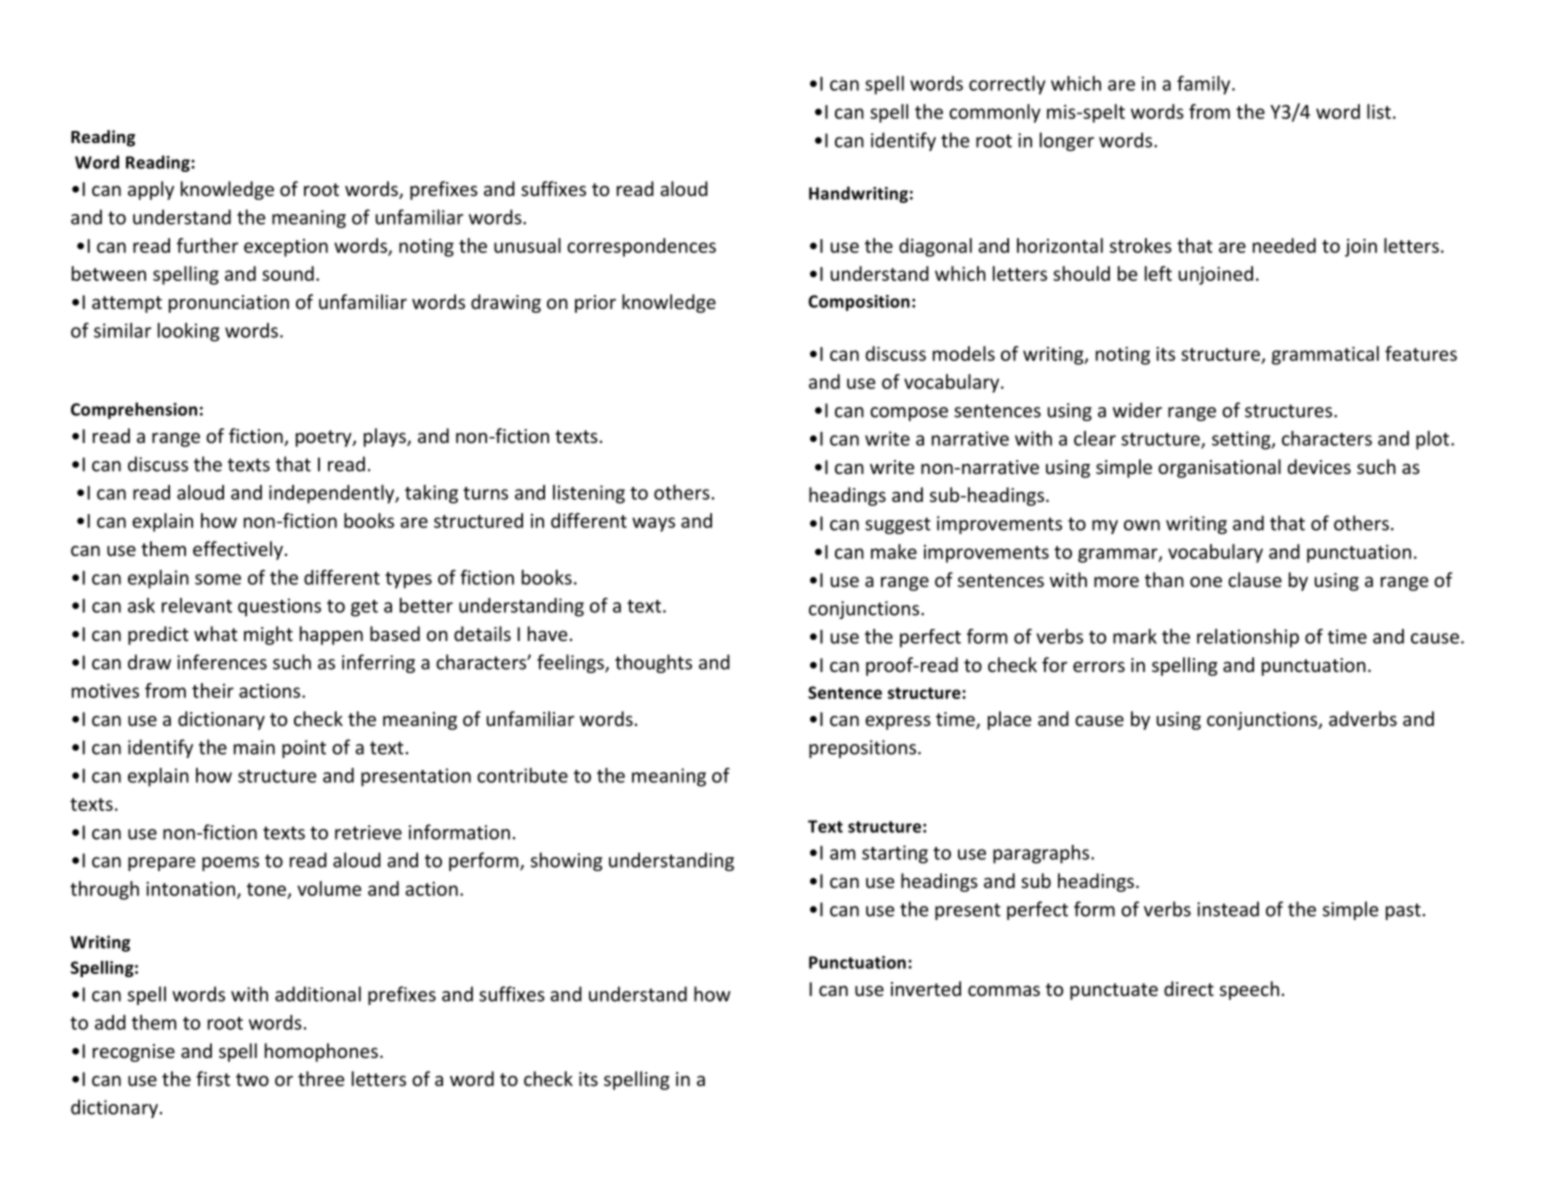 The width and height of the page is (1547, 1195). What do you see at coordinates (894, 551) in the page?
I see `make` at bounding box center [894, 551].
